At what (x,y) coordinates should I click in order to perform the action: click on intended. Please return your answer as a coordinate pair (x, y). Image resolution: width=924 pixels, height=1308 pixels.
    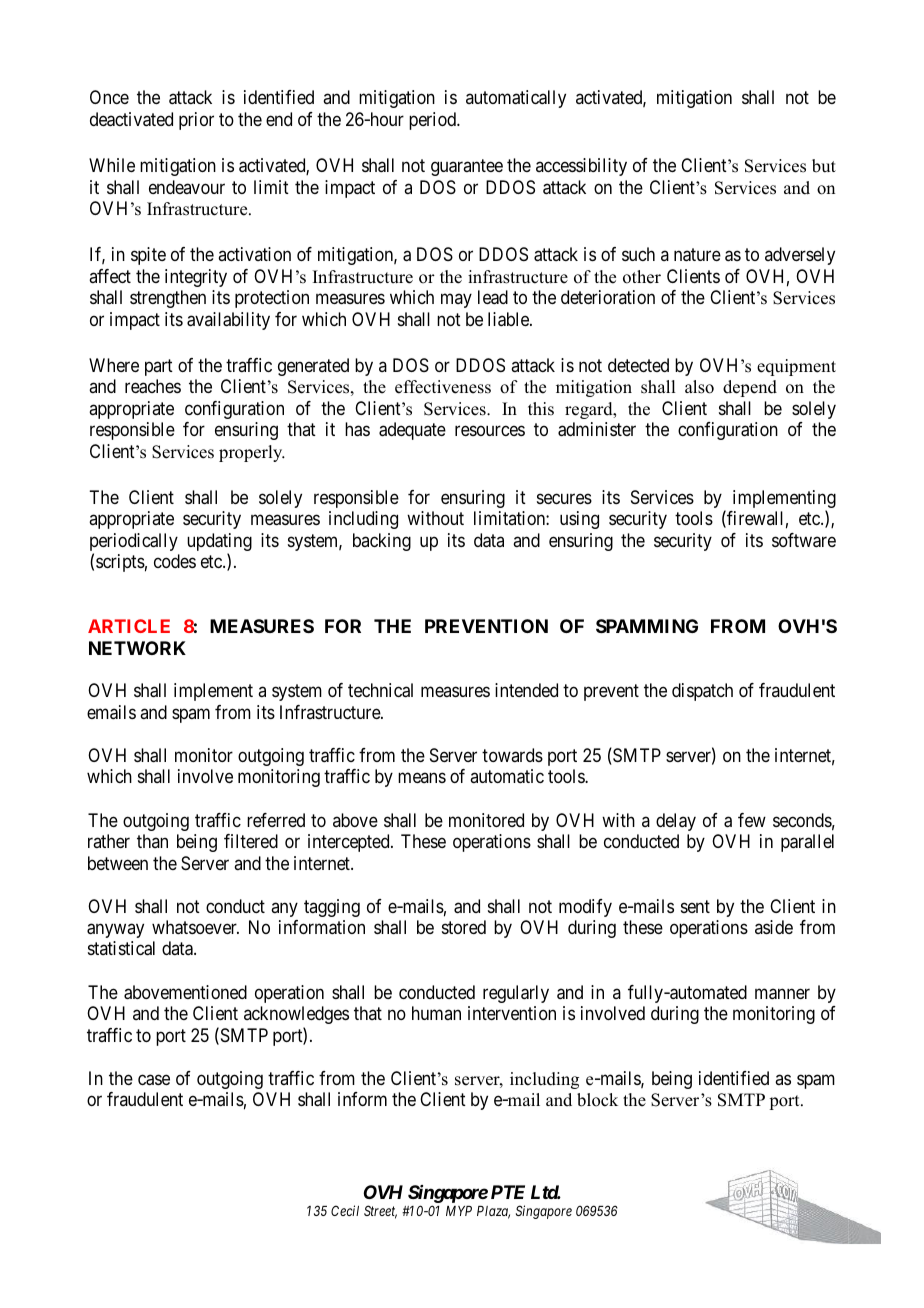
    Looking at the image, I should click on (526, 690).
